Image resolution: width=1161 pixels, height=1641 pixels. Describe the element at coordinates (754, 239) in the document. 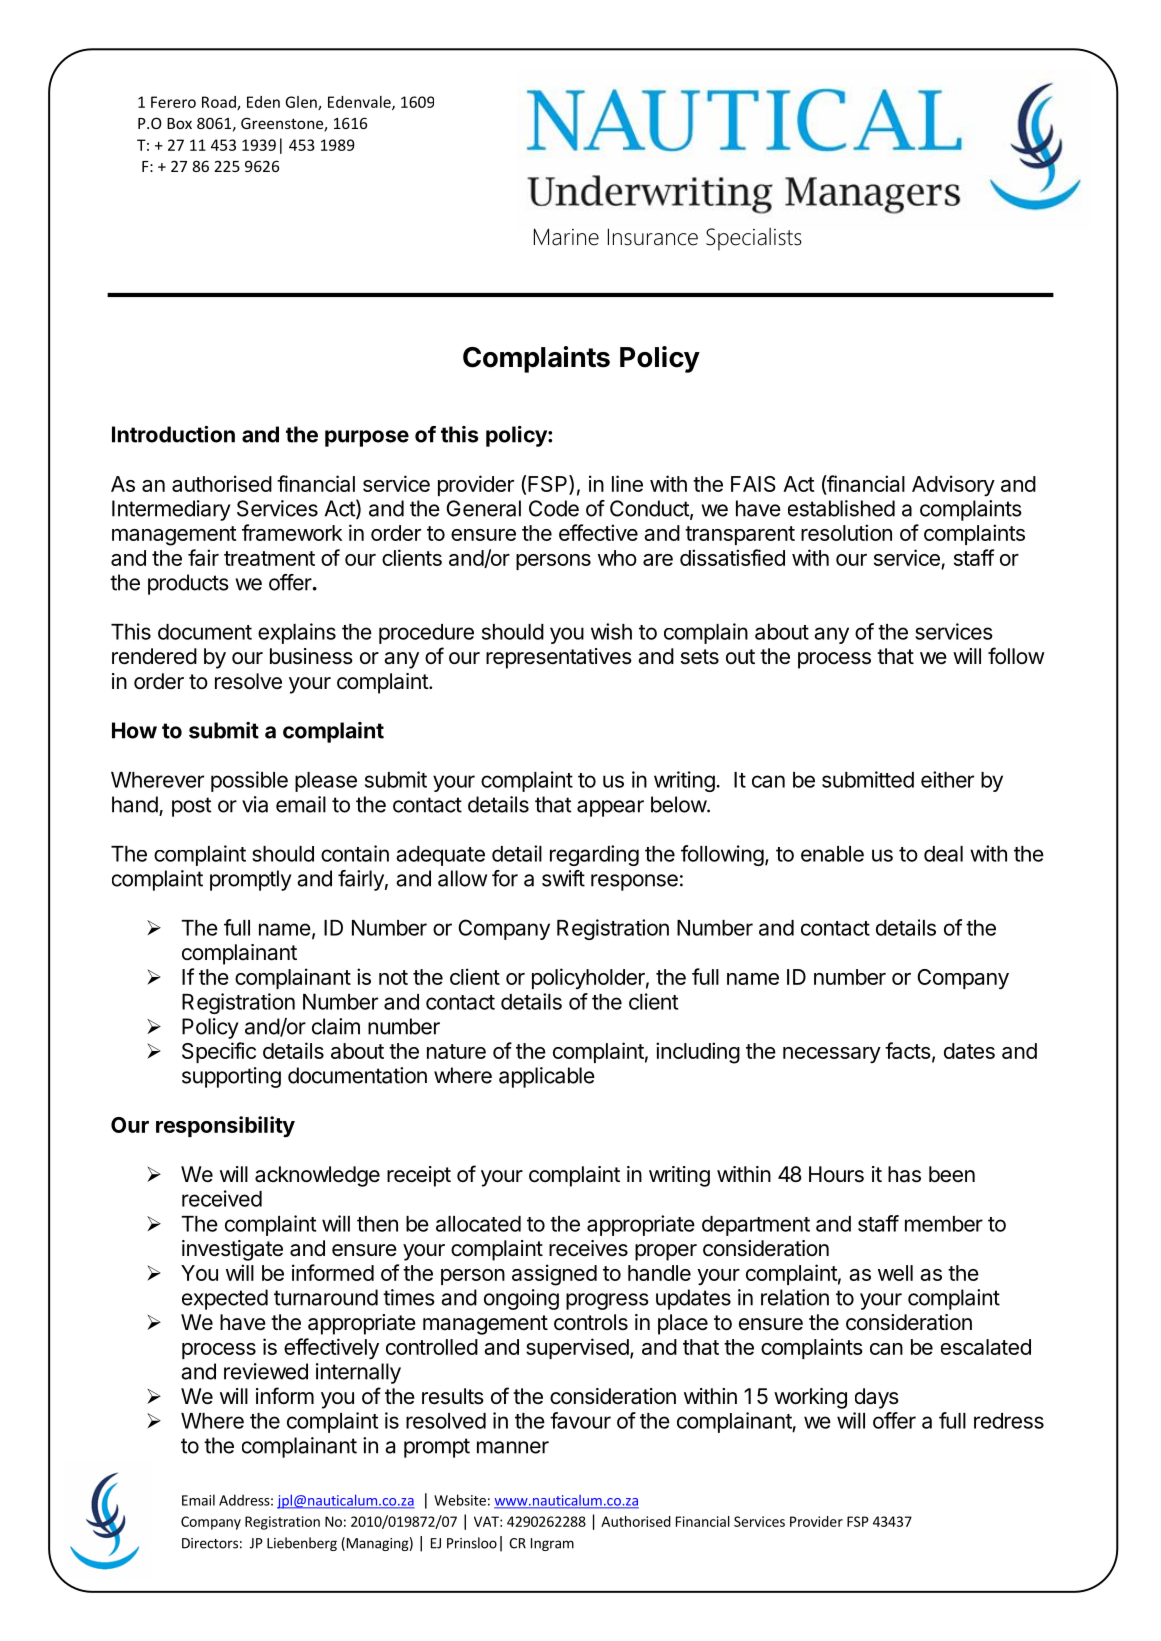

I see `Specialists` at that location.
